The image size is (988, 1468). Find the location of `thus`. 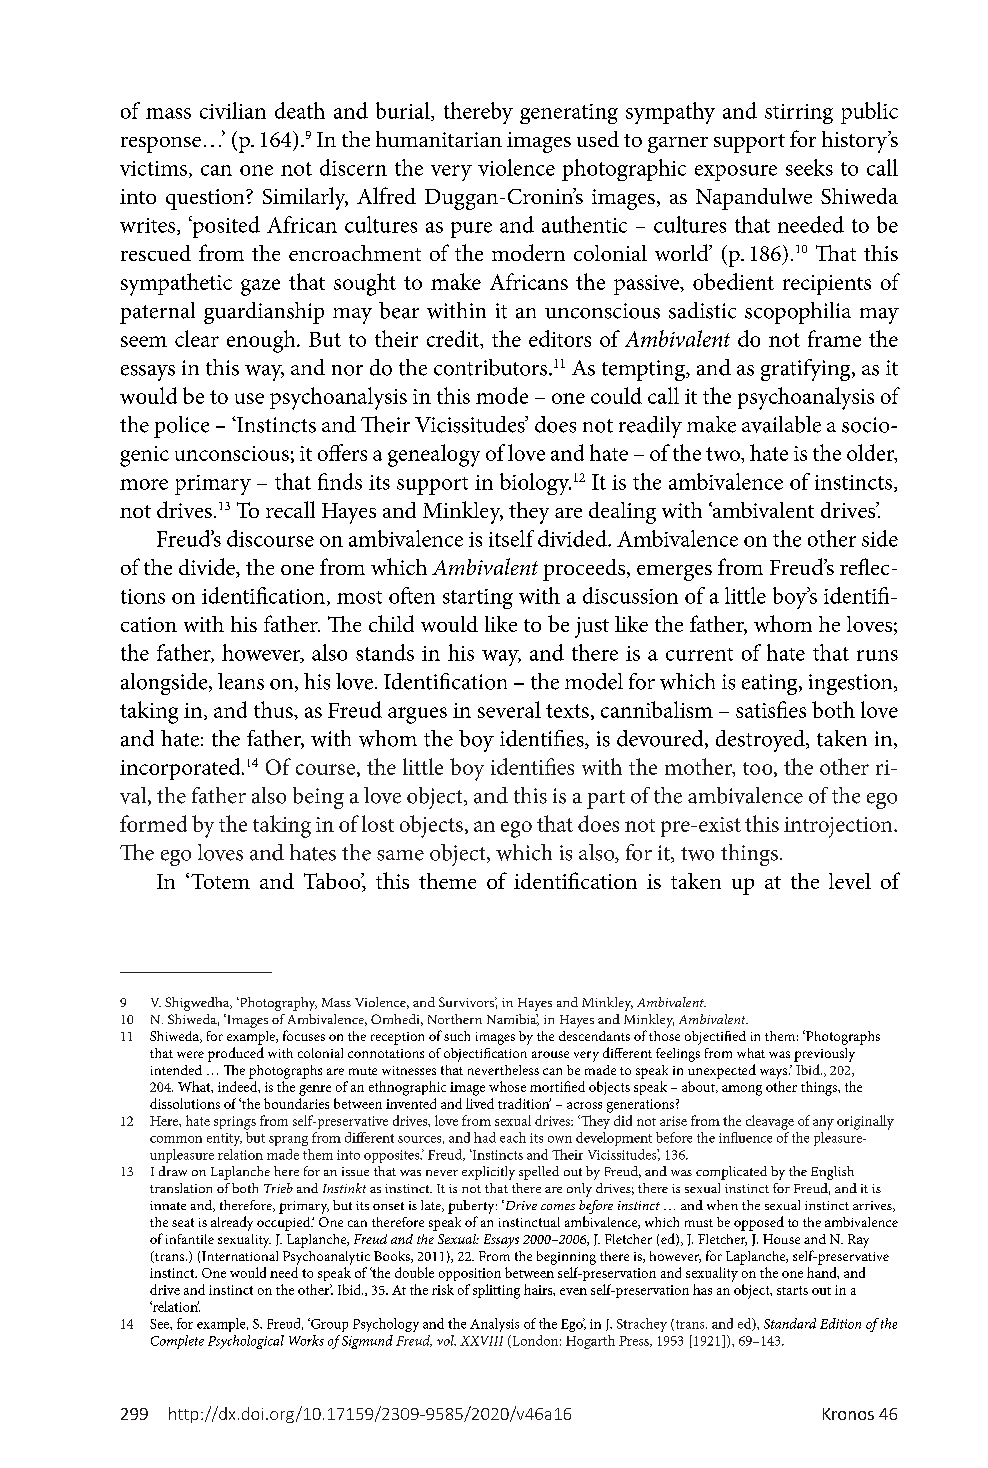

thus is located at coordinates (274, 709).
